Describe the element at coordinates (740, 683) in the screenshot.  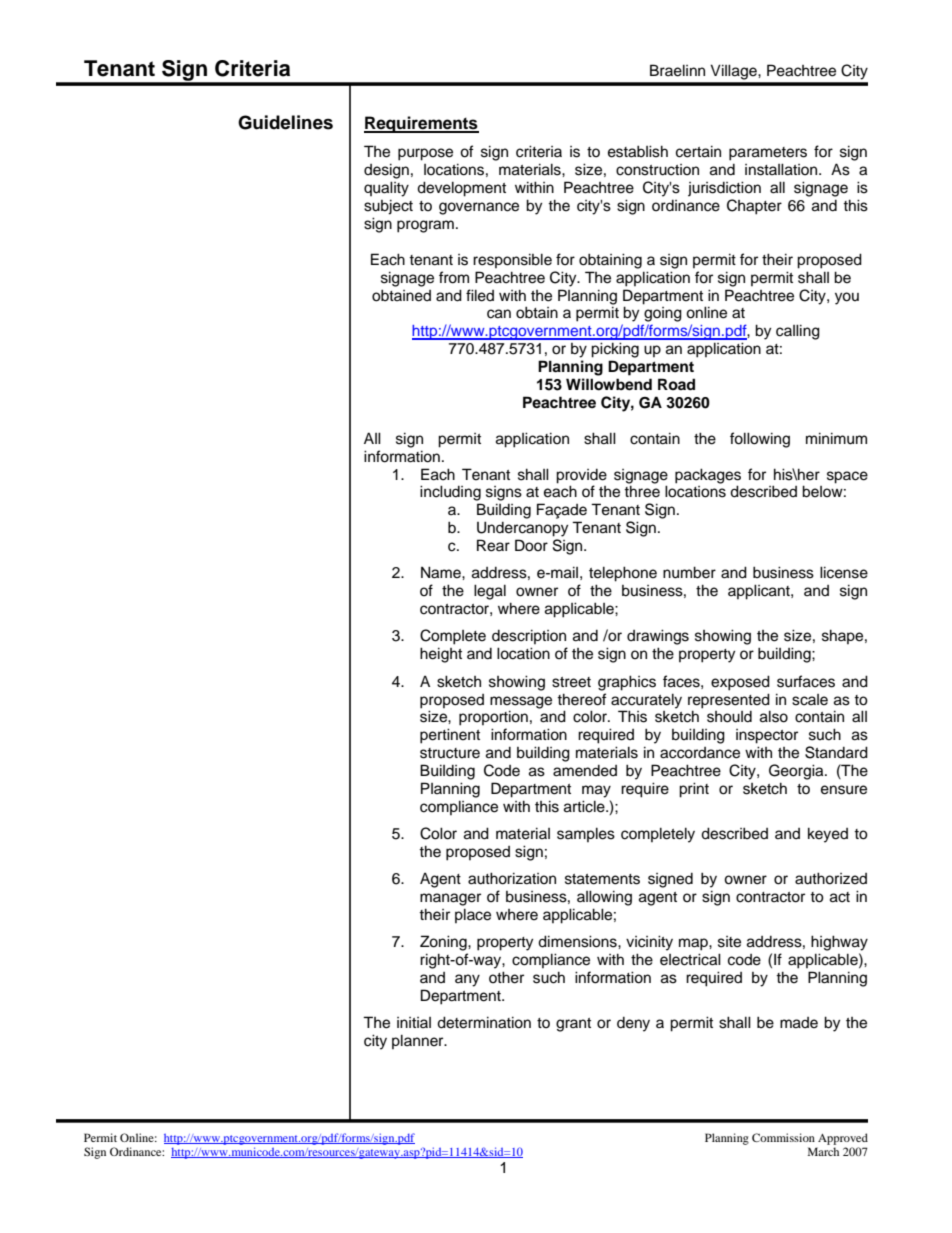
I see `exposed` at that location.
